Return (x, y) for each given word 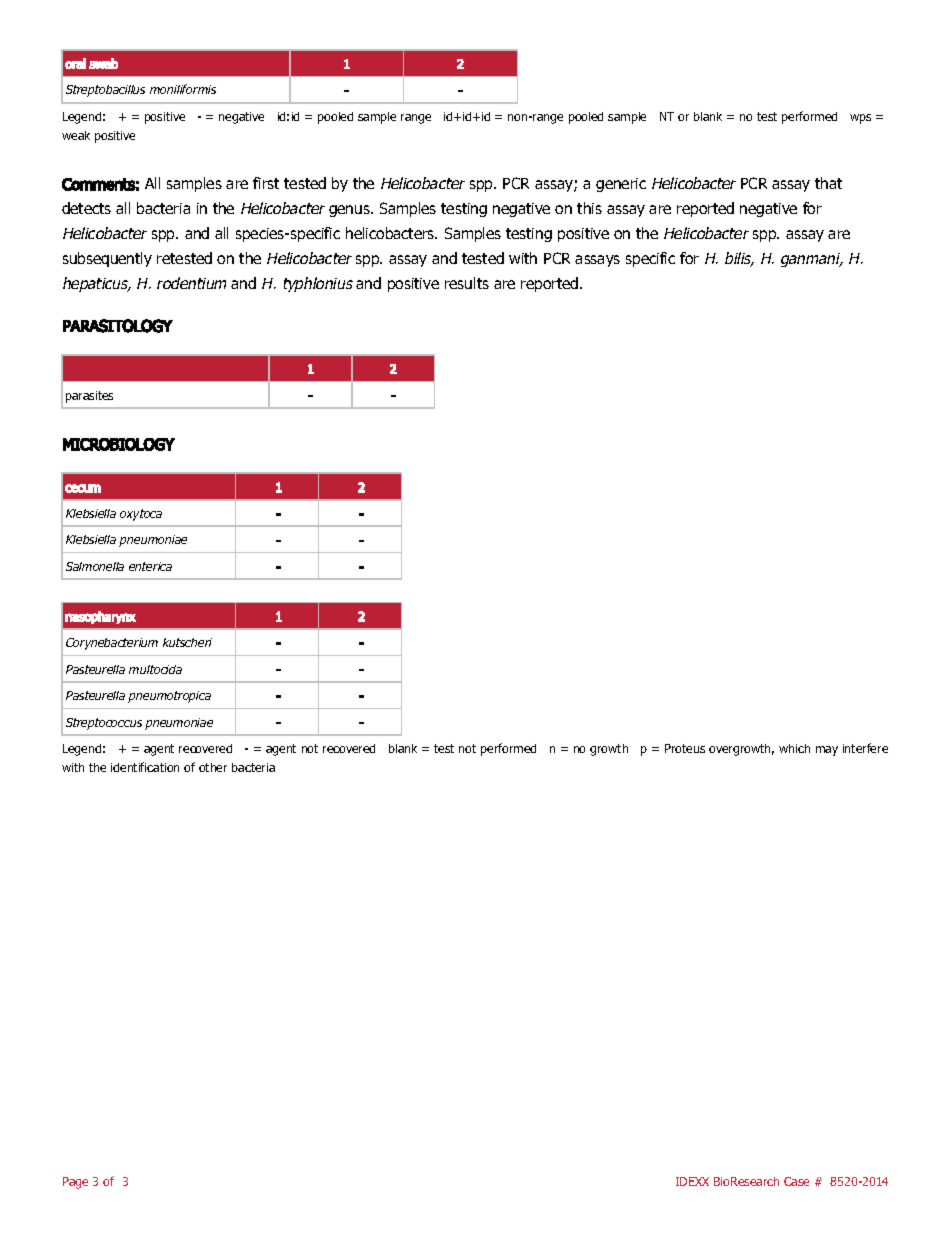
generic (621, 185)
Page (75, 1183)
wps (860, 119)
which (794, 748)
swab (103, 63)
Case (796, 1181)
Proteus (685, 748)
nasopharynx (100, 617)
